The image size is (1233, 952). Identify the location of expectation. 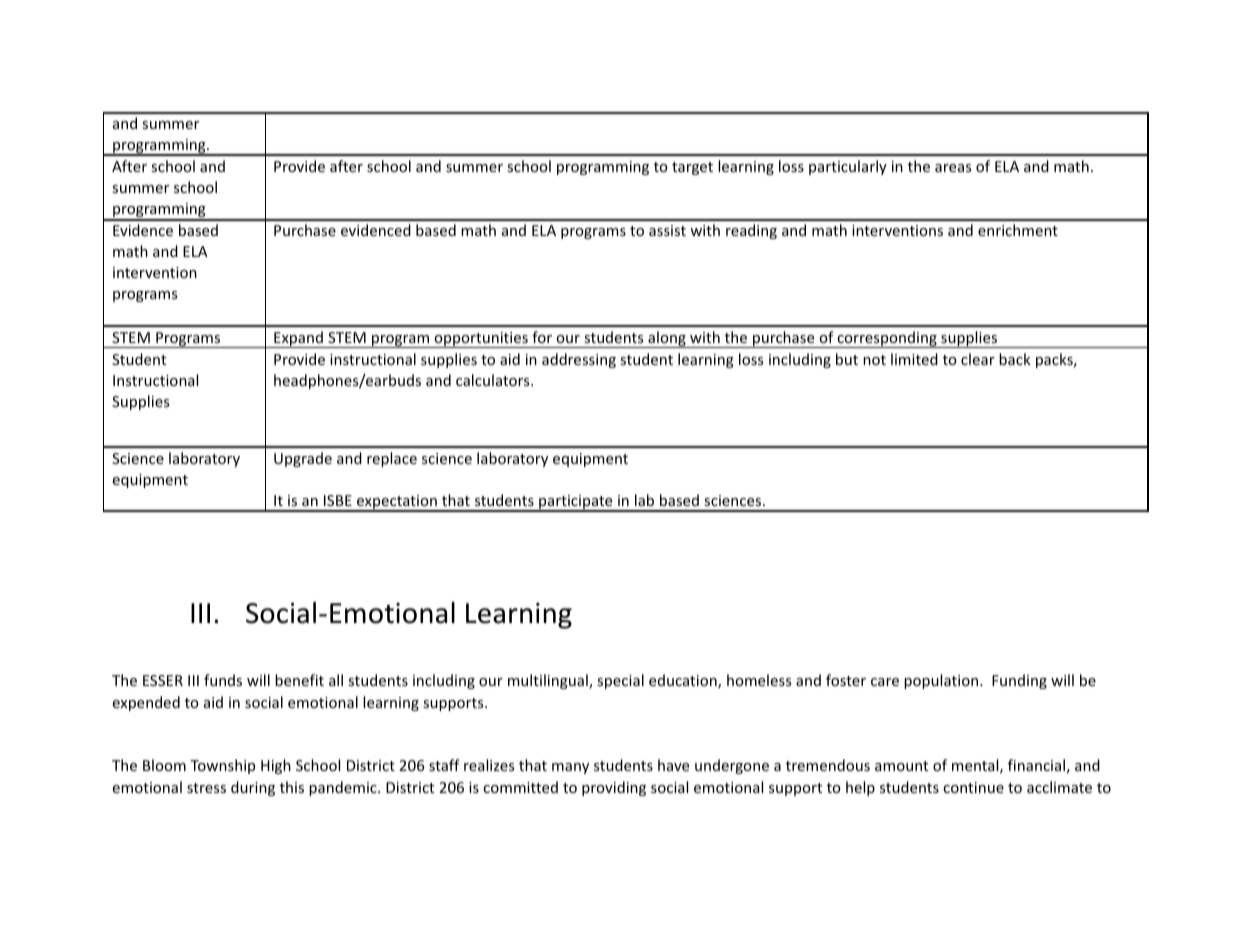
(397, 503).
